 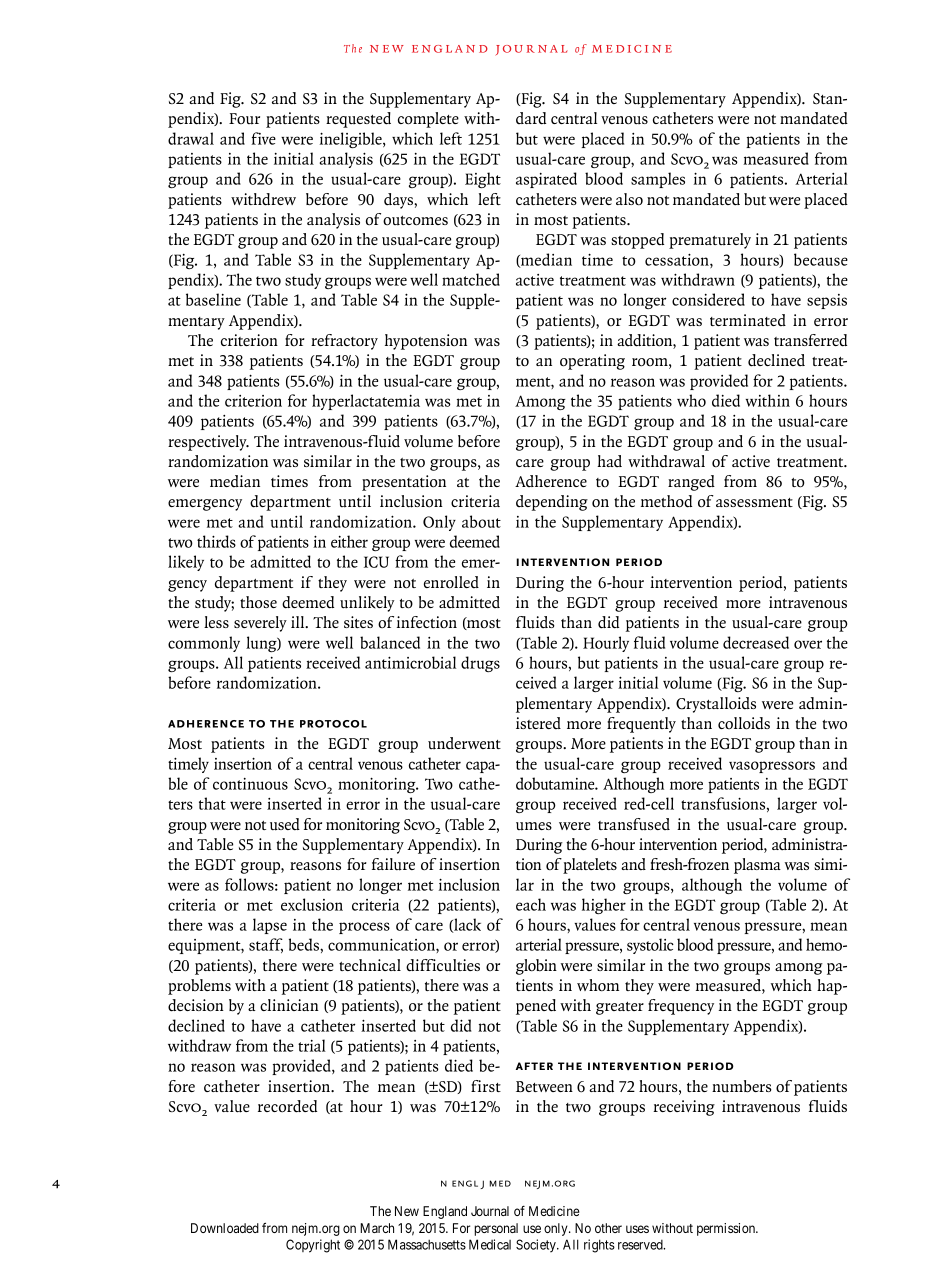 What do you see at coordinates (592, 362) in the screenshot?
I see `operating` at bounding box center [592, 362].
